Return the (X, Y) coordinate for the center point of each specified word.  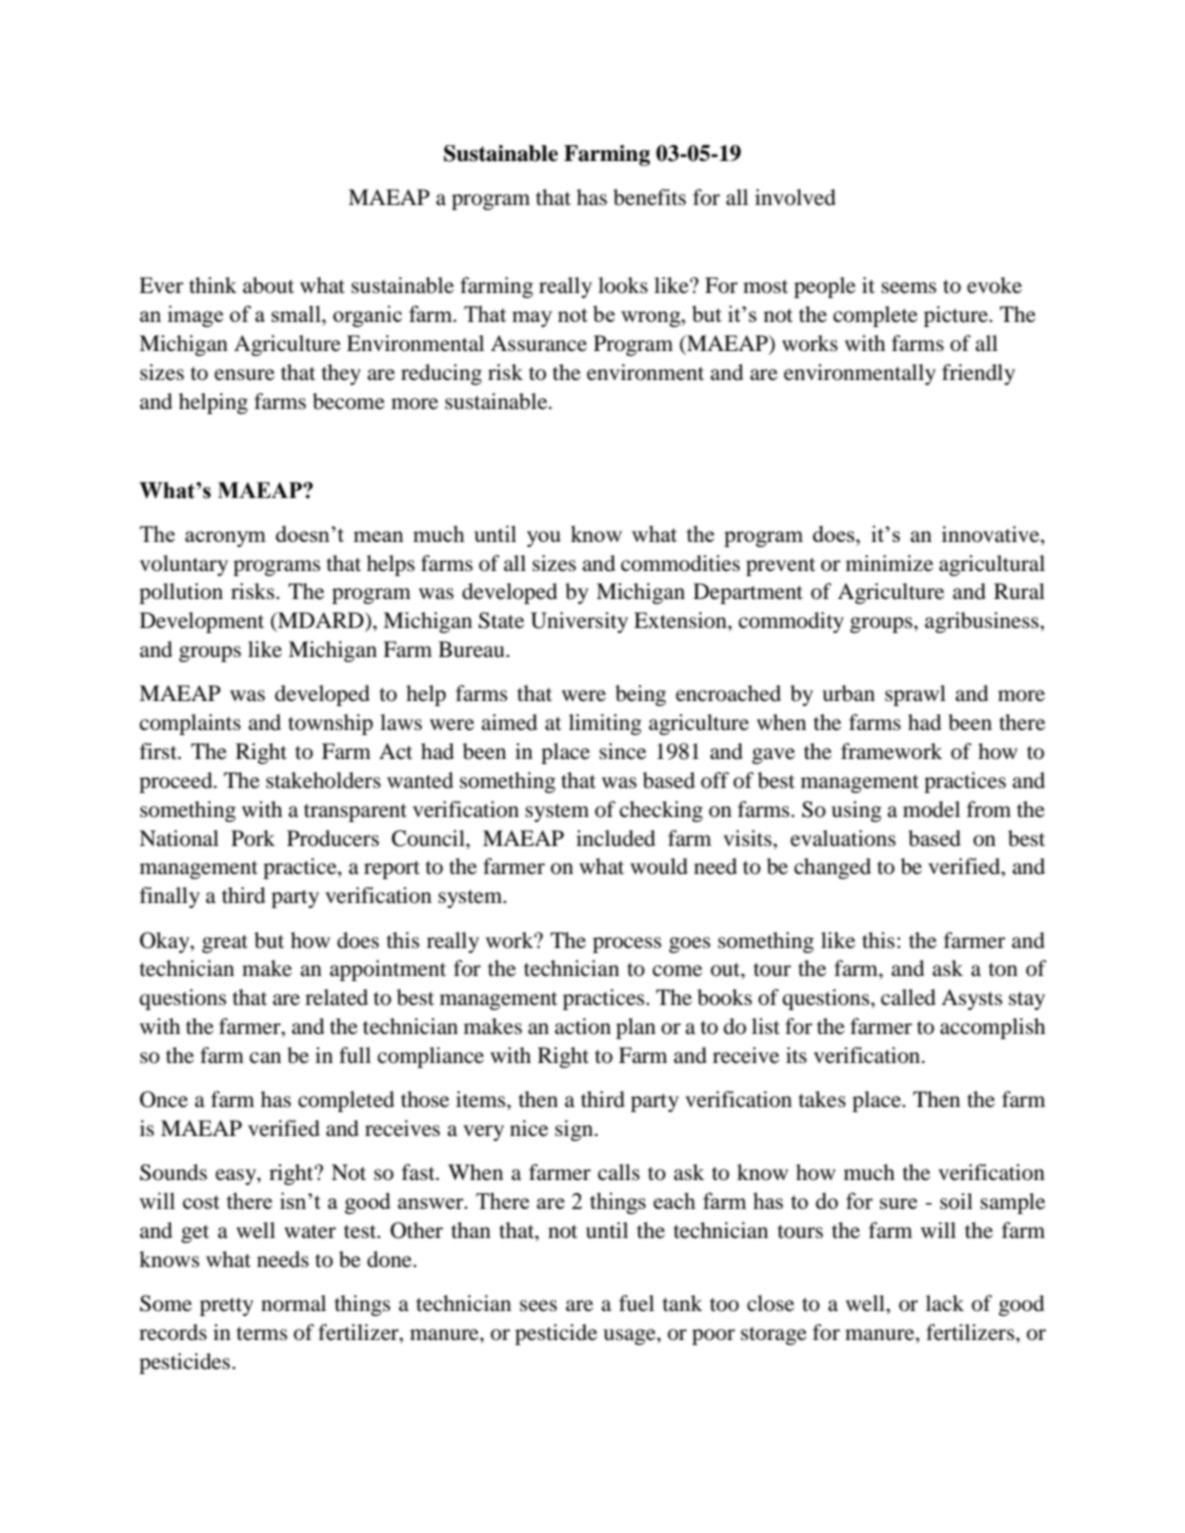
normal (293, 1303)
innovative (992, 535)
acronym (225, 539)
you (544, 539)
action (583, 1026)
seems (908, 288)
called (908, 997)
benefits (649, 197)
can (265, 1058)
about (268, 285)
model (931, 809)
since (622, 751)
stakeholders (323, 780)
